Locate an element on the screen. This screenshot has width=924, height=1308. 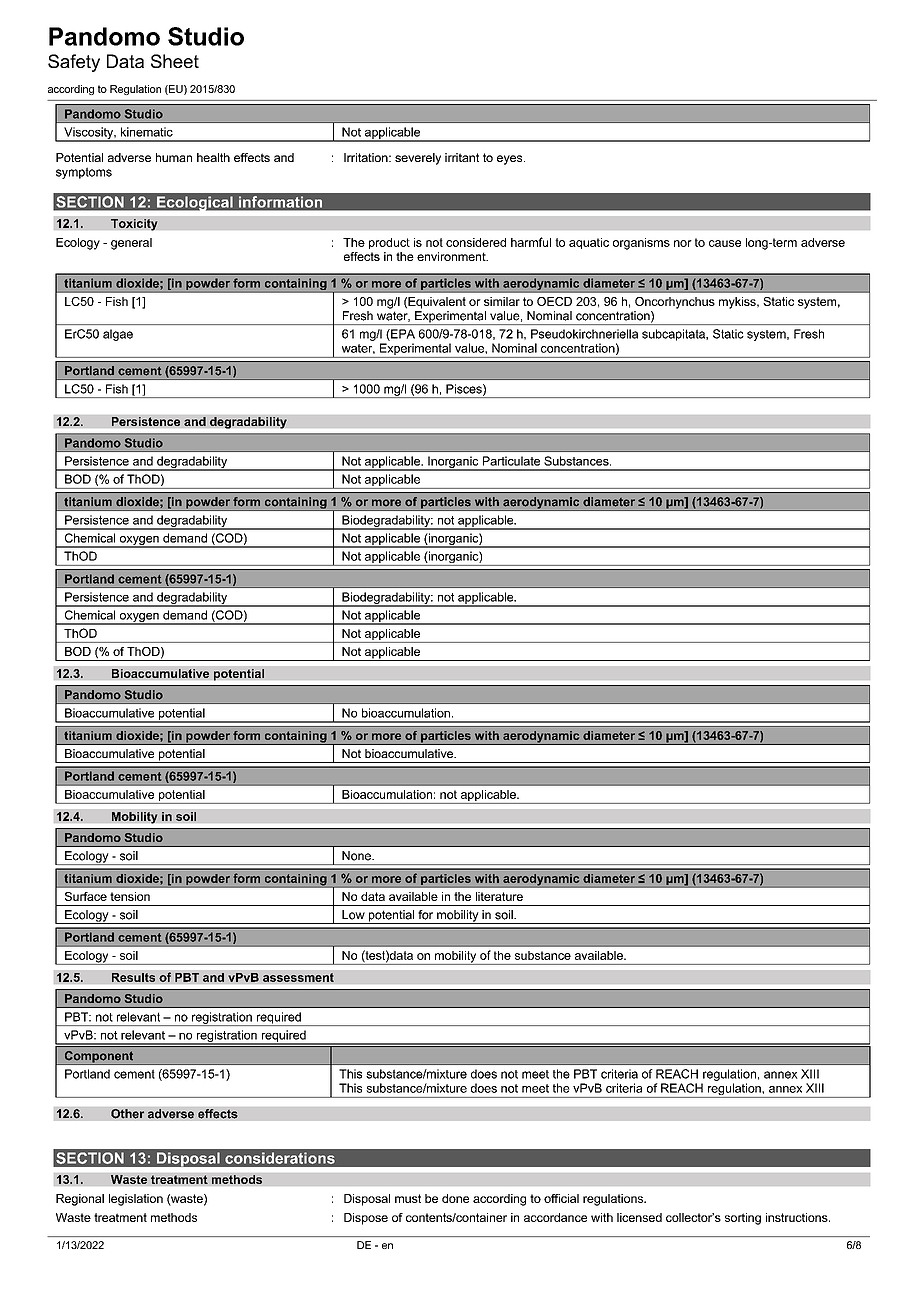
tension is located at coordinates (130, 896).
